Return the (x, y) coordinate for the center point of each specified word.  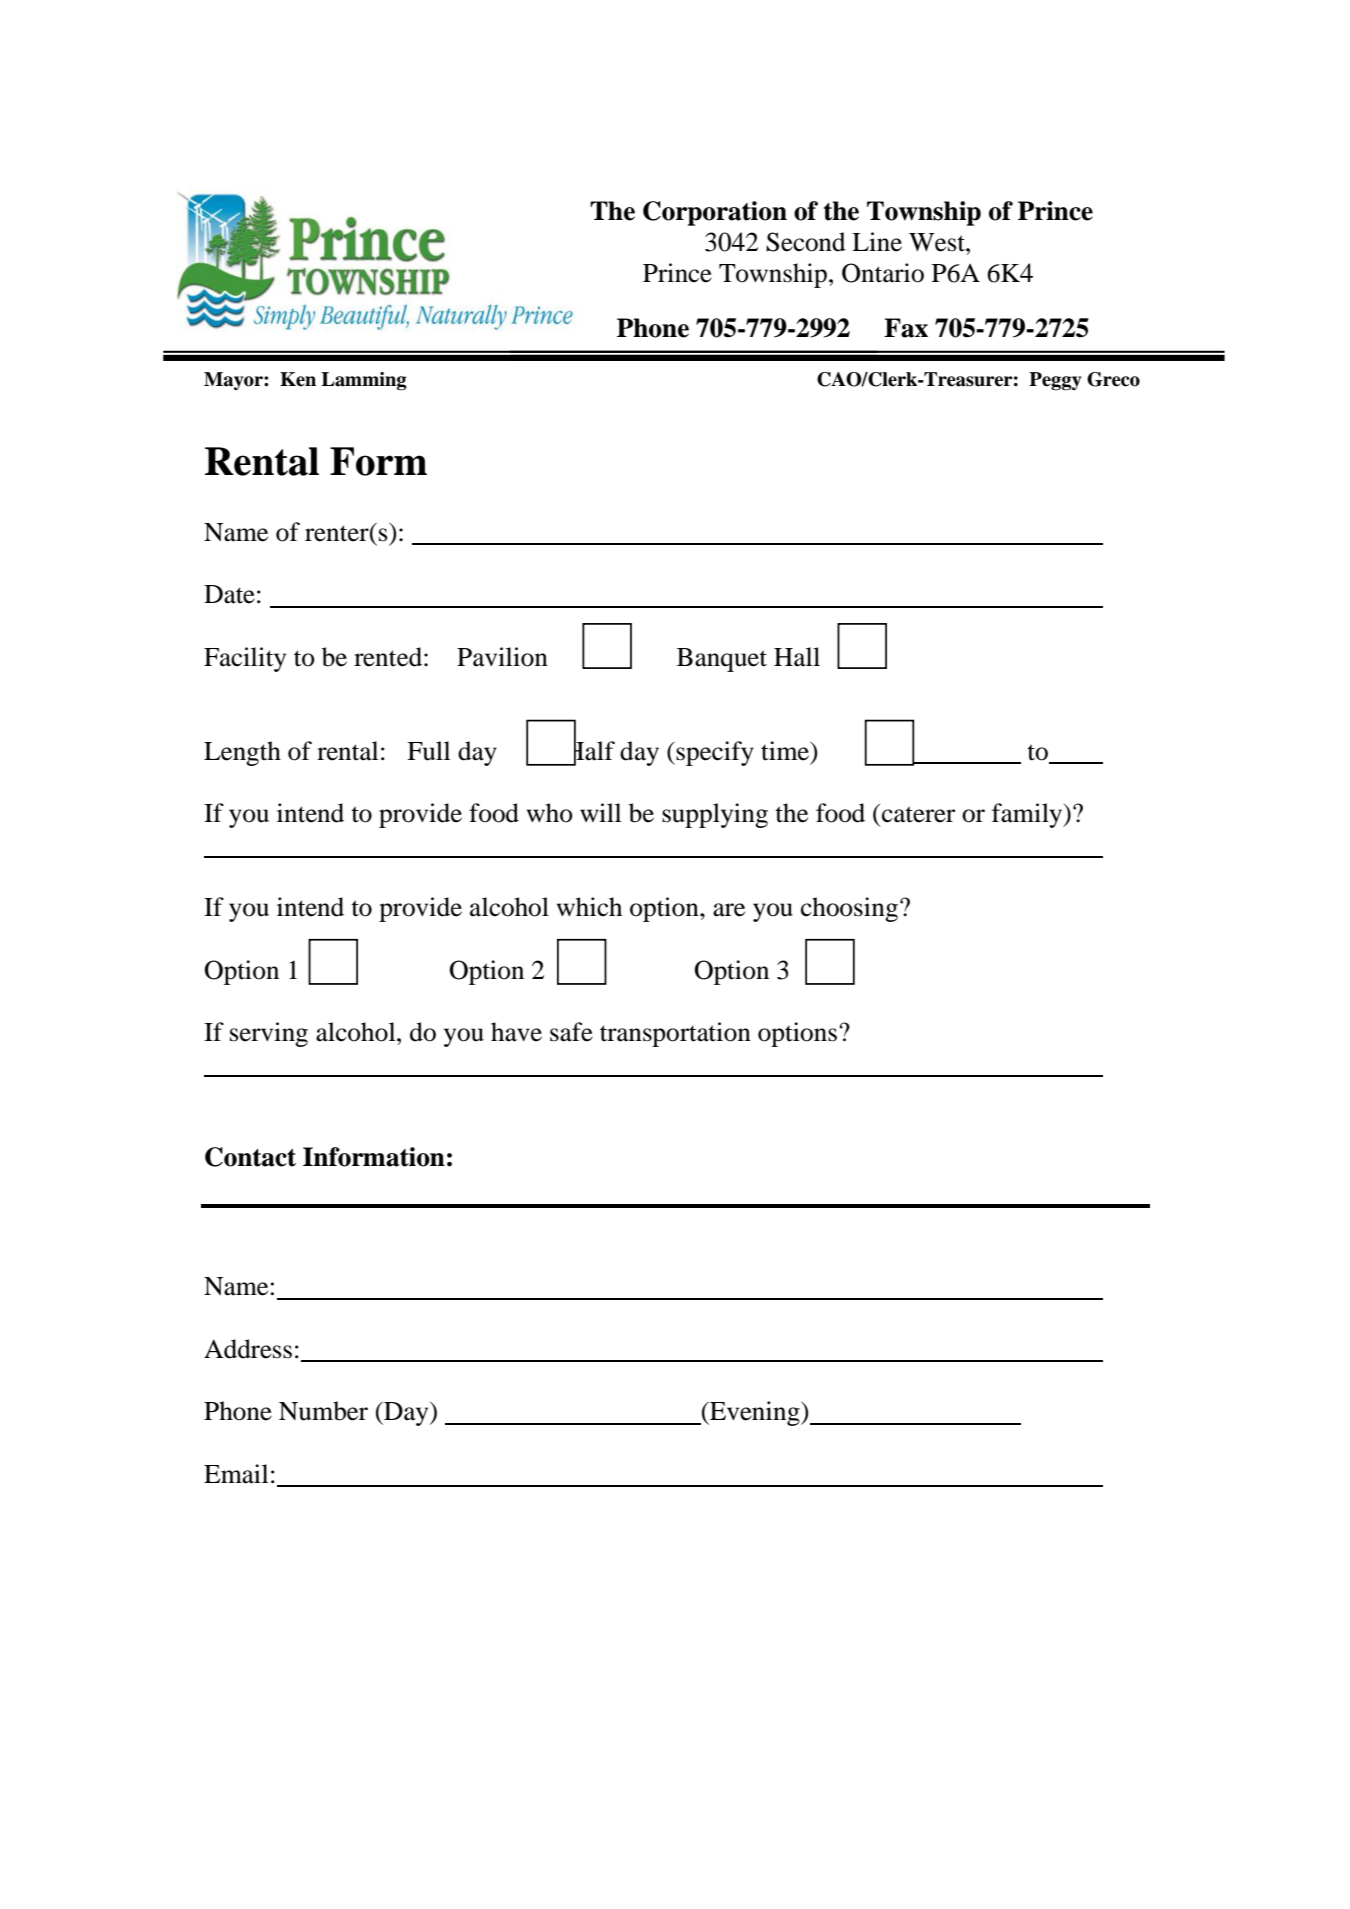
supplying (715, 815)
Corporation (715, 213)
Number (323, 1411)
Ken (298, 379)
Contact (250, 1157)
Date (229, 594)
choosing (849, 909)
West (938, 242)
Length (242, 753)
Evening (755, 1413)
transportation (675, 1034)
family (1028, 815)
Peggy (1055, 381)
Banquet (722, 660)
